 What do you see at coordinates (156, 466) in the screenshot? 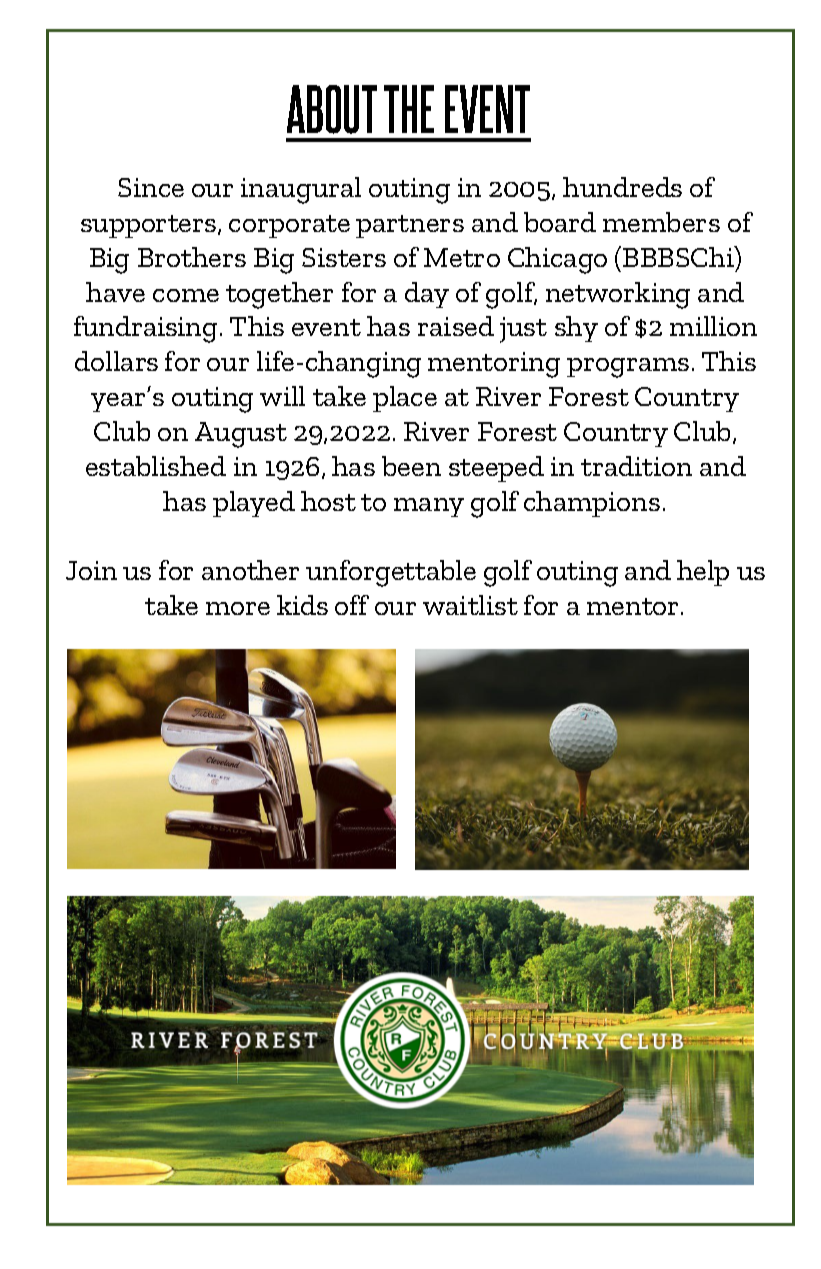
I see `established` at bounding box center [156, 466].
